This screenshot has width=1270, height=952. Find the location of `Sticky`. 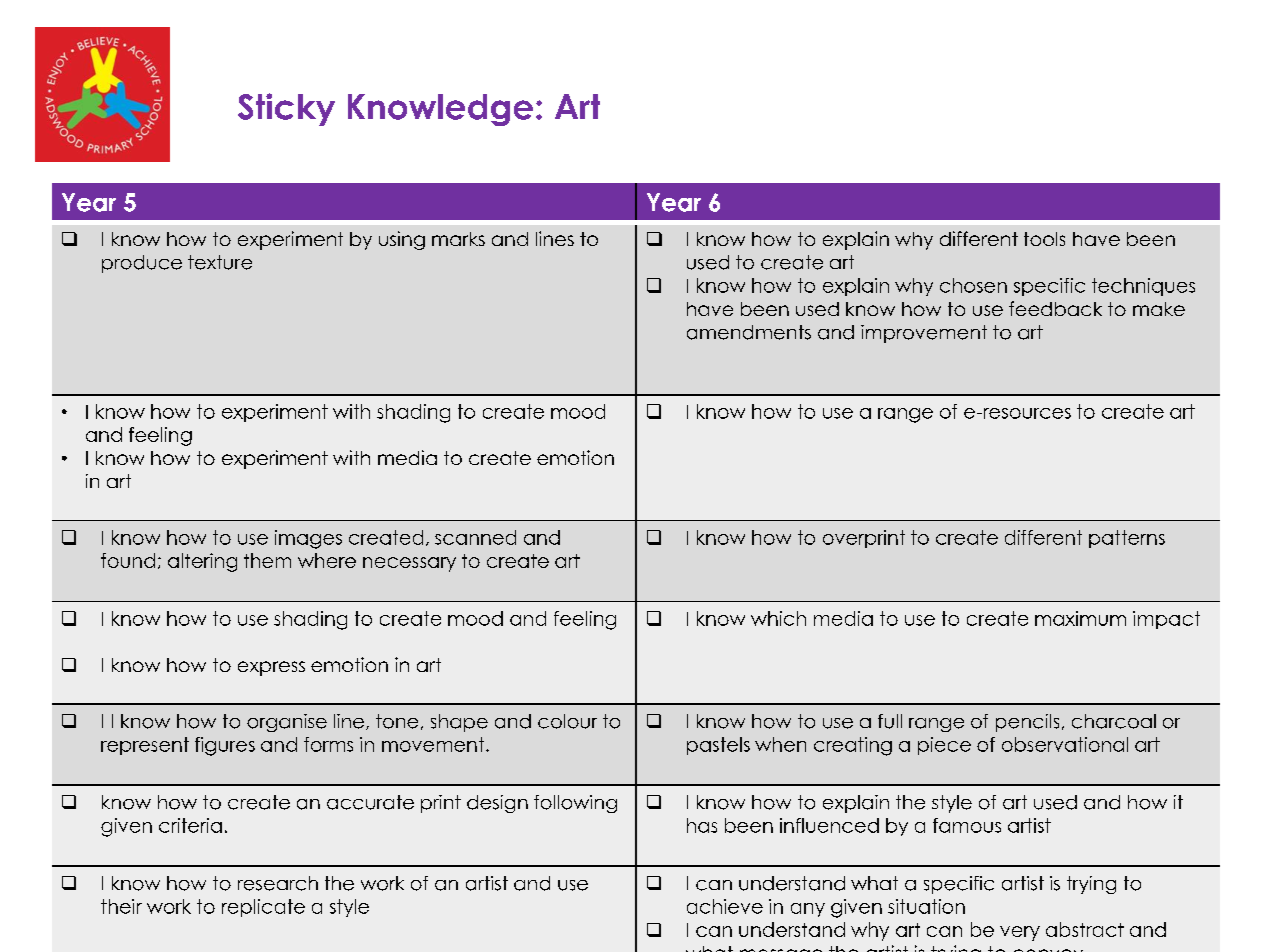

Sticky is located at coordinates (286, 109).
